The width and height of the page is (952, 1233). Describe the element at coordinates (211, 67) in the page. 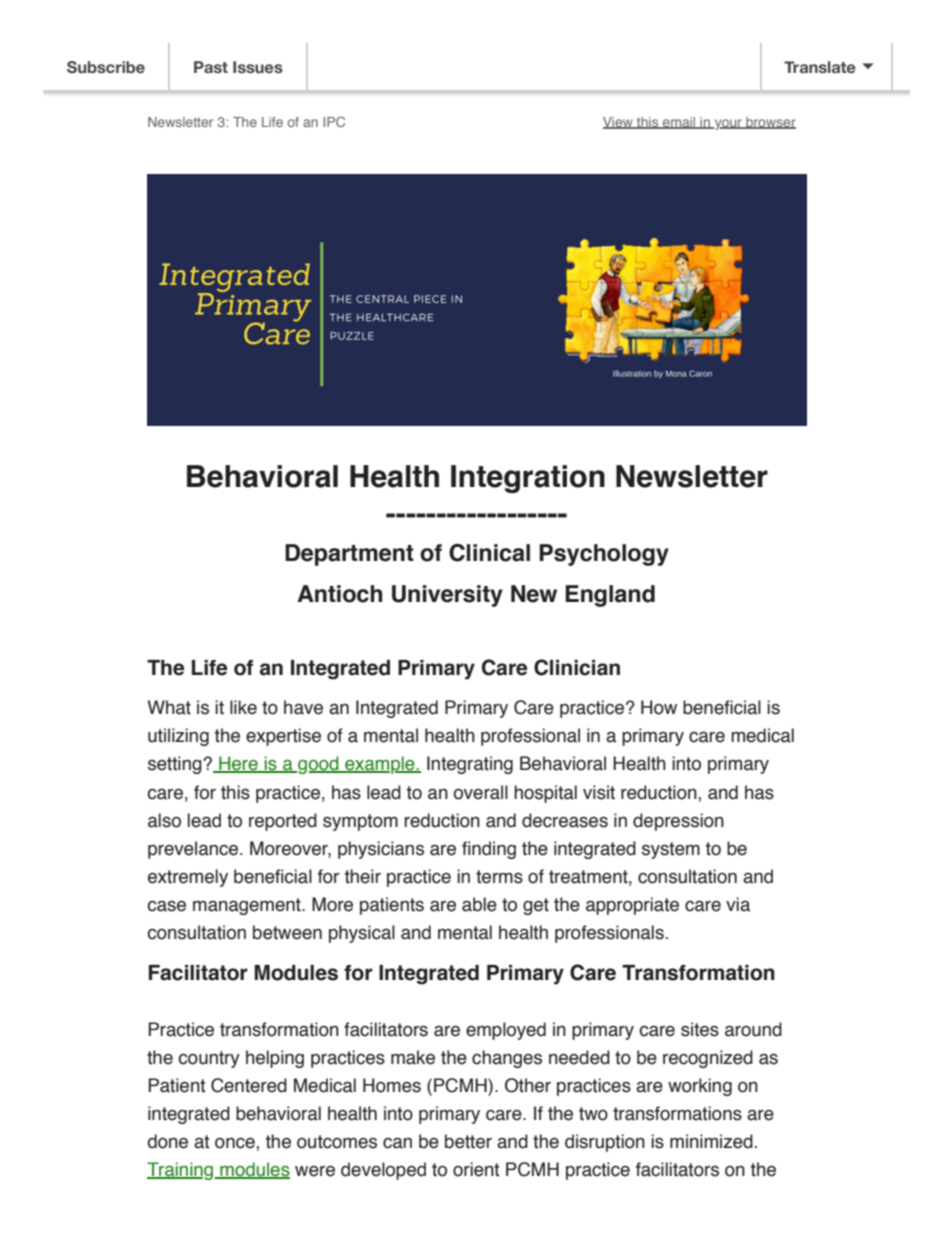

I see `Past` at that location.
